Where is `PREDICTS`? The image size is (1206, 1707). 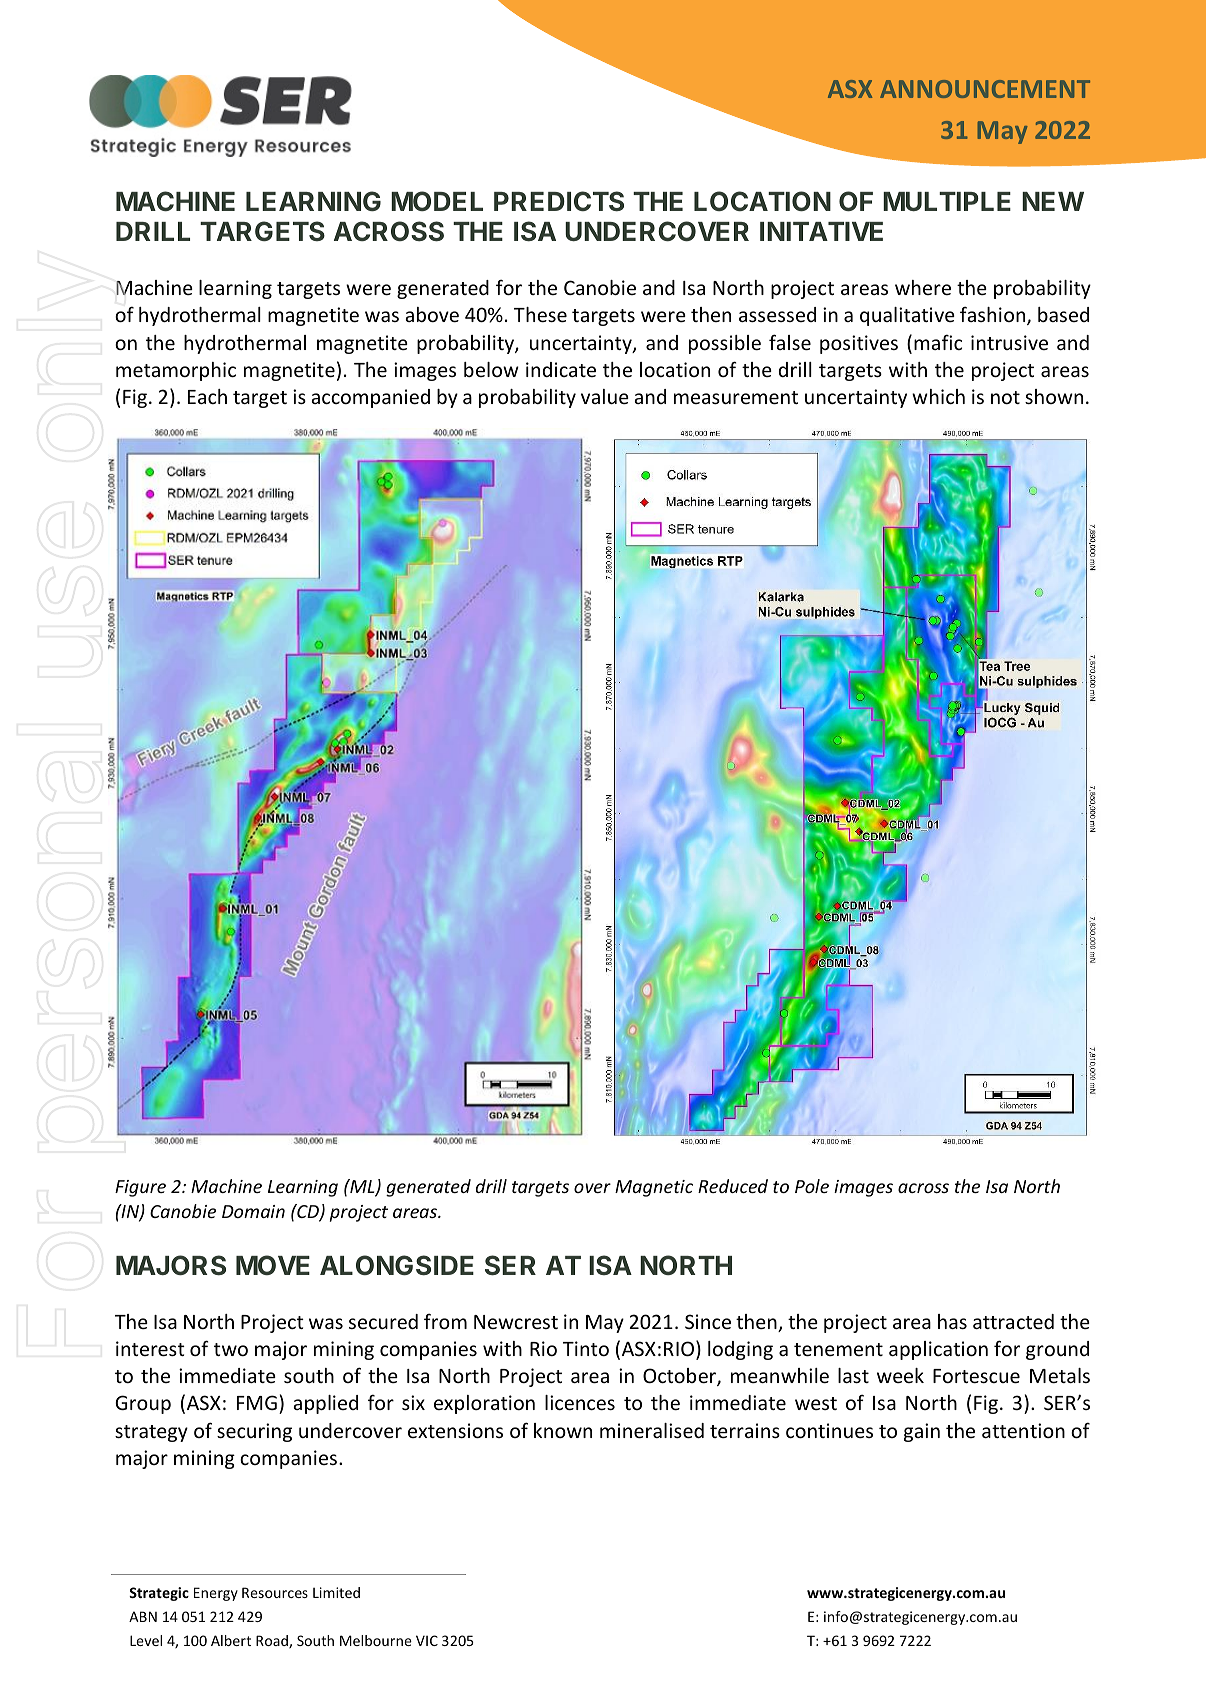
PREDICTS is located at coordinates (559, 201).
